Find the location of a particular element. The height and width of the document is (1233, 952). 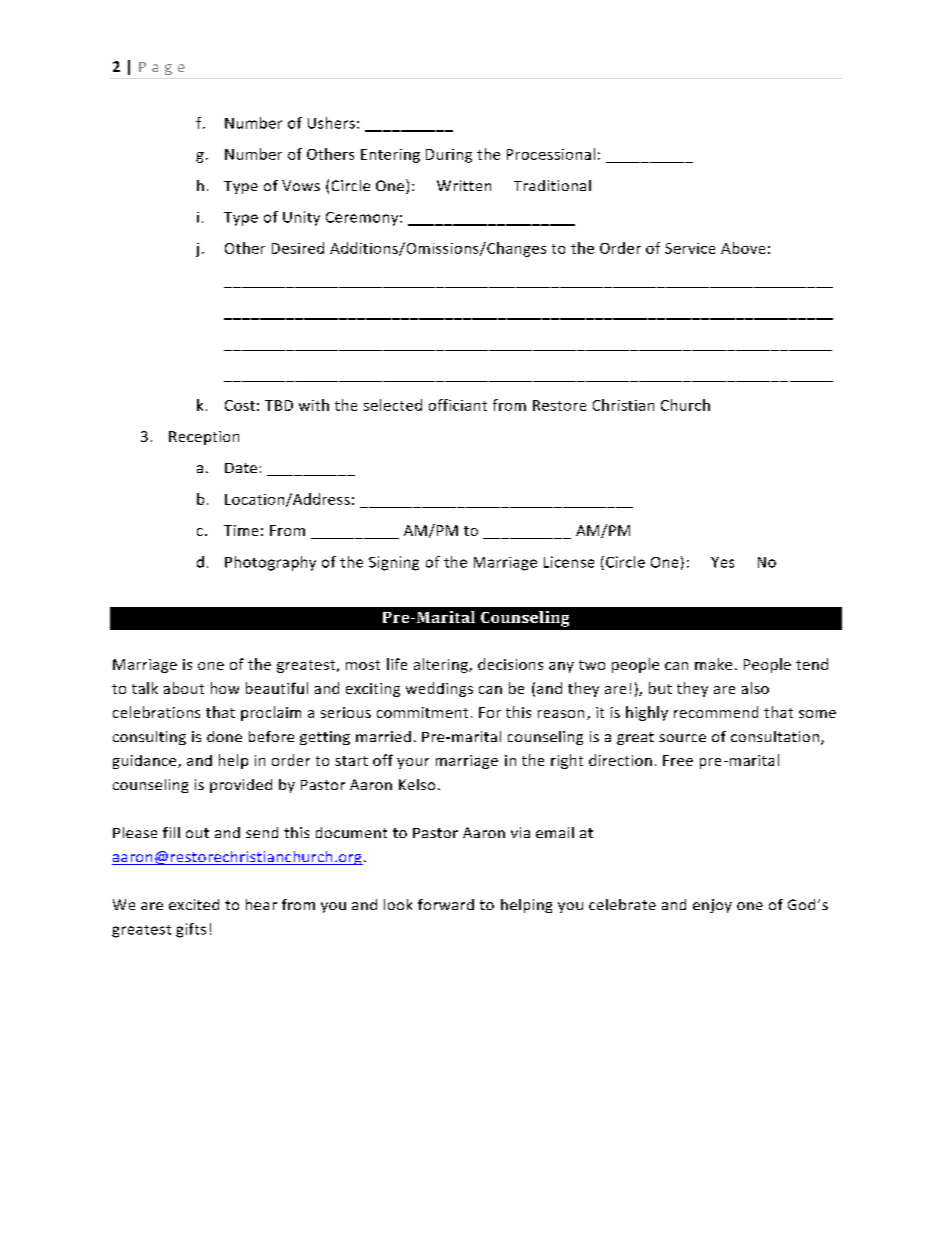

Time is located at coordinates (241, 530).
